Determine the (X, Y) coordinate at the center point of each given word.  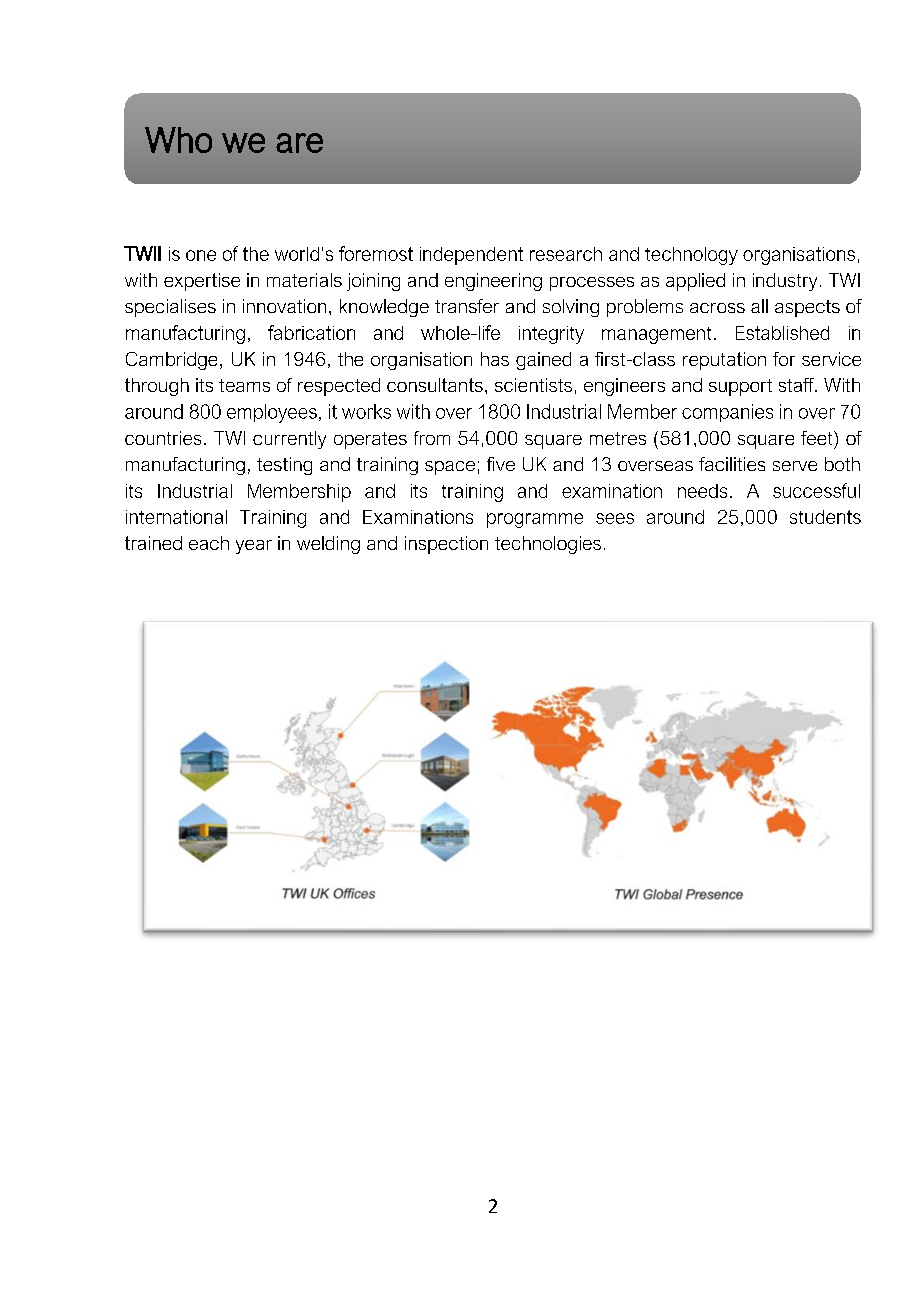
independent (471, 256)
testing (284, 466)
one (201, 255)
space (450, 468)
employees (272, 413)
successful (816, 490)
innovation (284, 306)
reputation (724, 361)
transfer (467, 306)
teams (244, 385)
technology (691, 256)
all (759, 306)
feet (818, 438)
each (209, 543)
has (495, 359)
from (432, 438)
